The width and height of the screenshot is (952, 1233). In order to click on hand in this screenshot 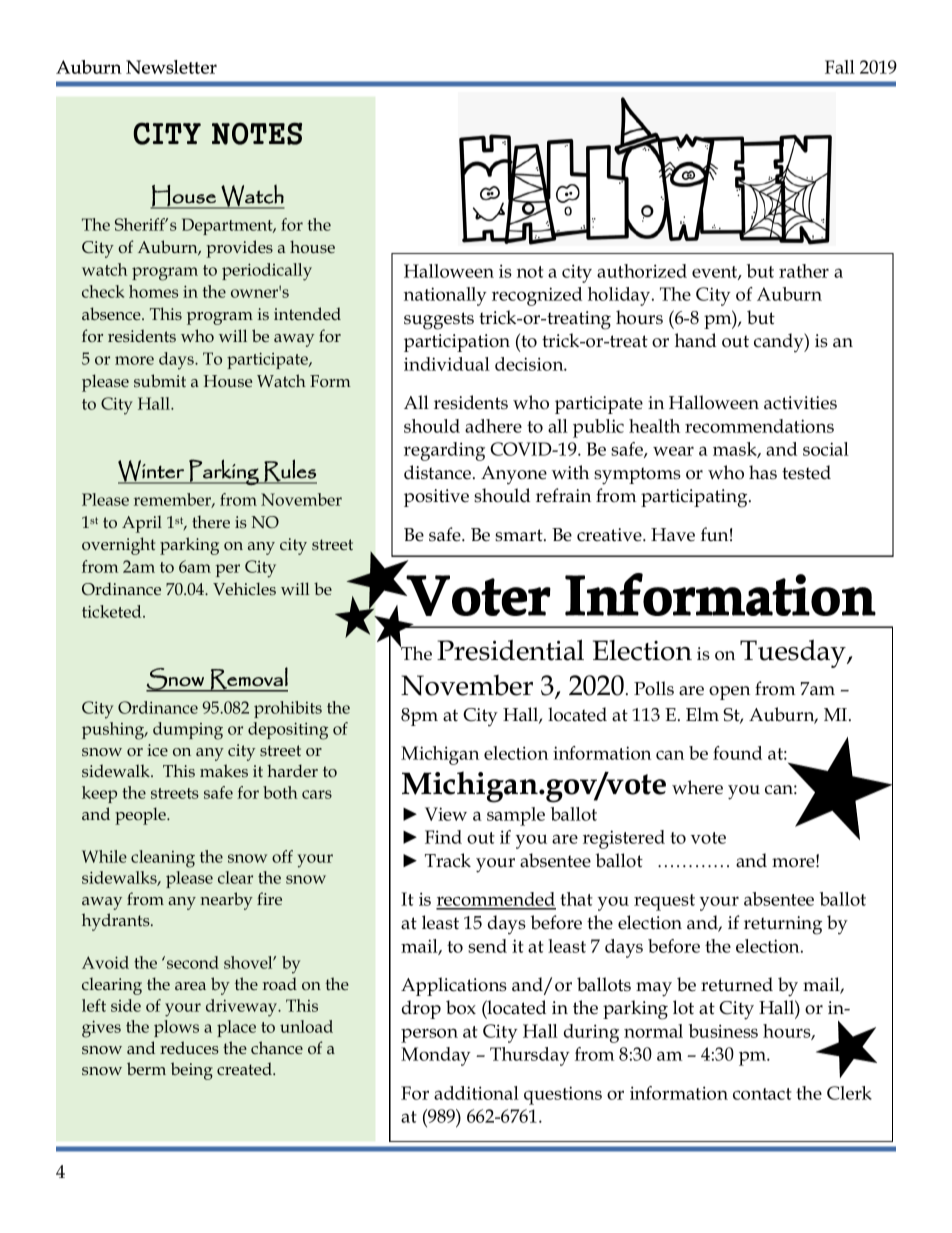, I will do `click(695, 340)`.
